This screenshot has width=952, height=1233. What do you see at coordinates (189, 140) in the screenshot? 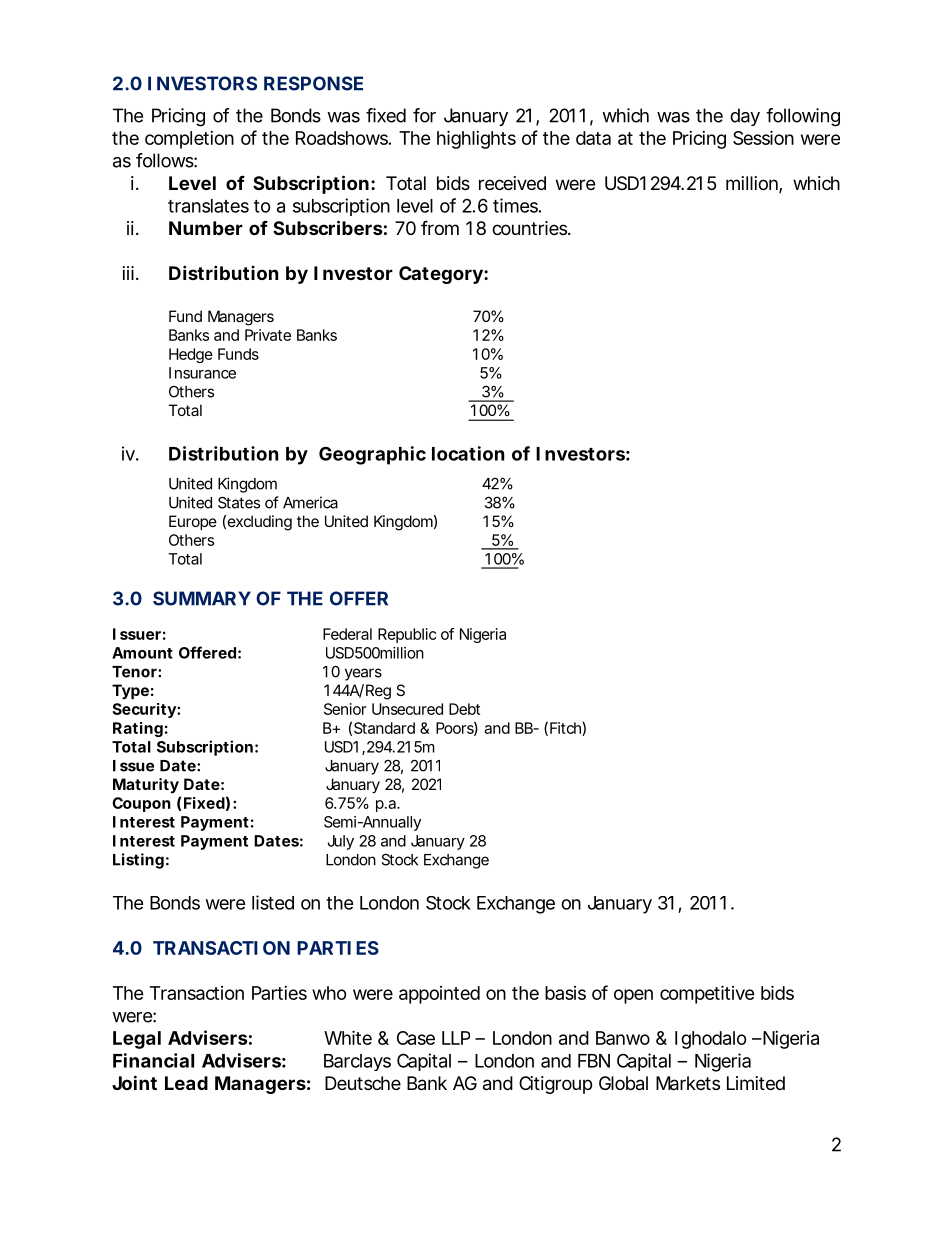
I see `completion` at bounding box center [189, 140].
